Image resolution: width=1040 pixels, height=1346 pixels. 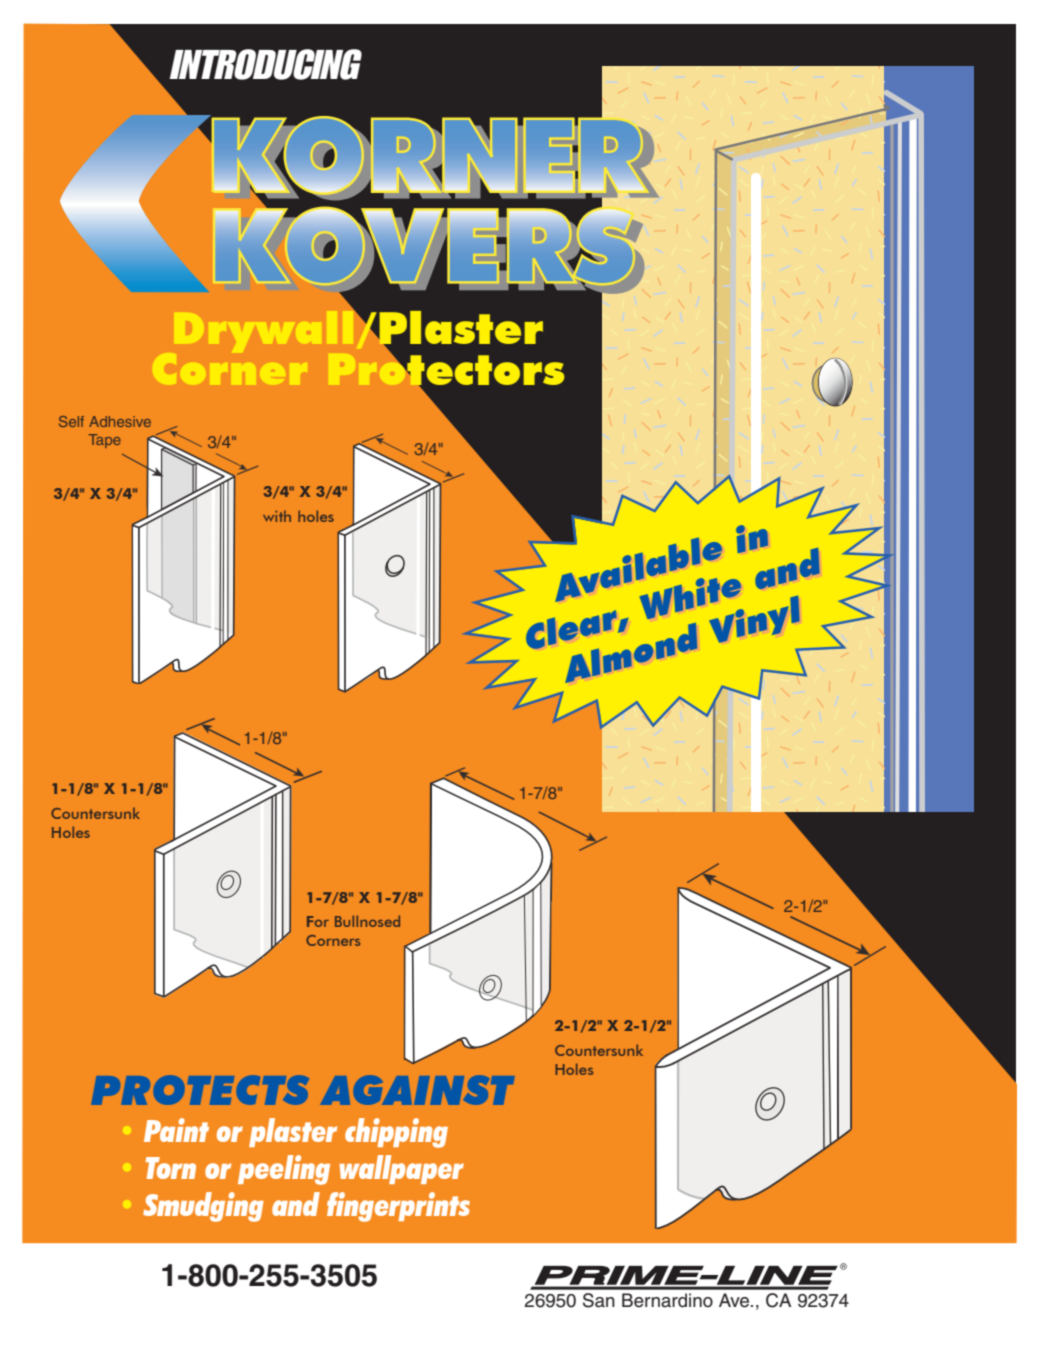 What do you see at coordinates (277, 516) in the page?
I see `with` at bounding box center [277, 516].
